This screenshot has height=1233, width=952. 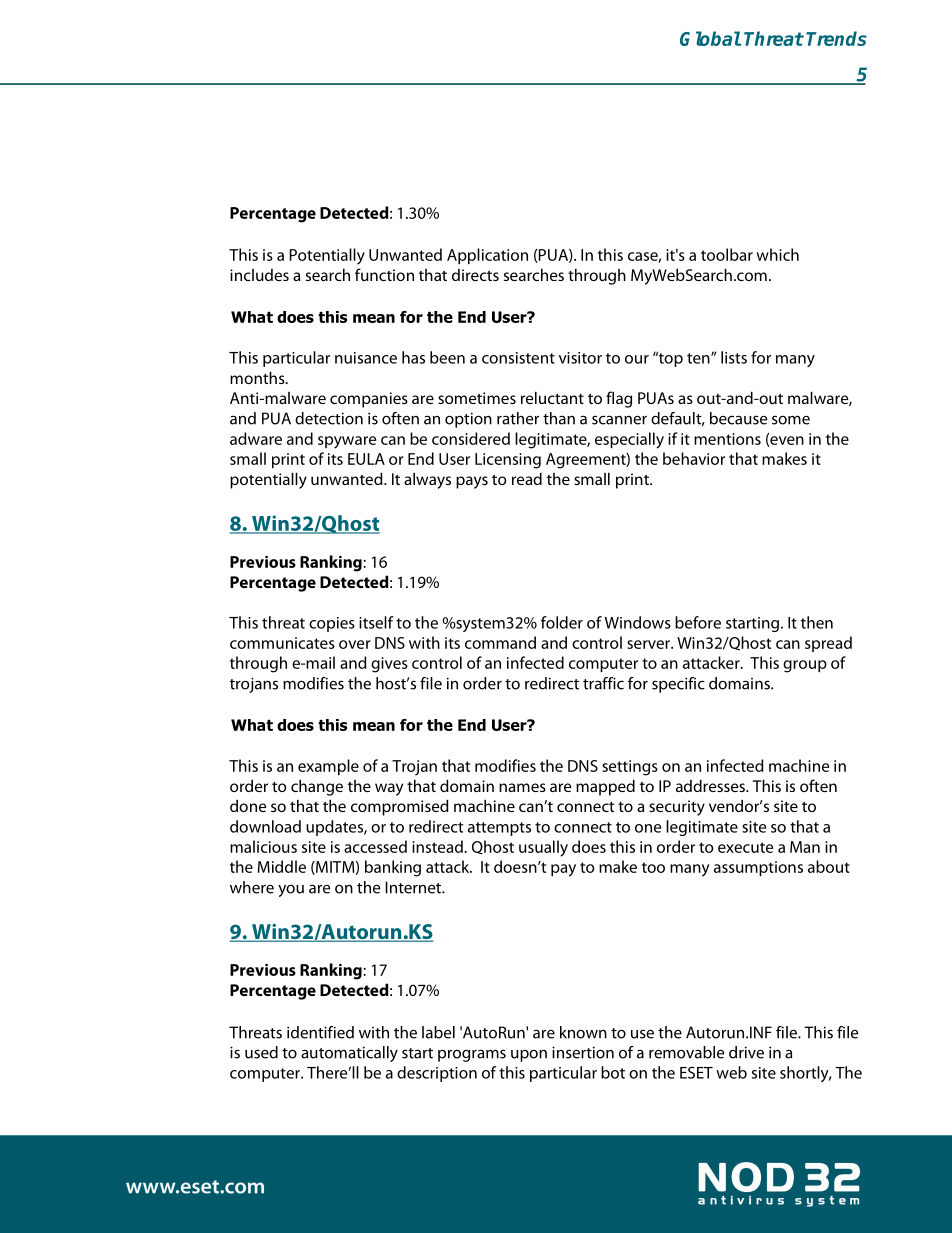 I want to click on Trends, so click(x=836, y=38).
